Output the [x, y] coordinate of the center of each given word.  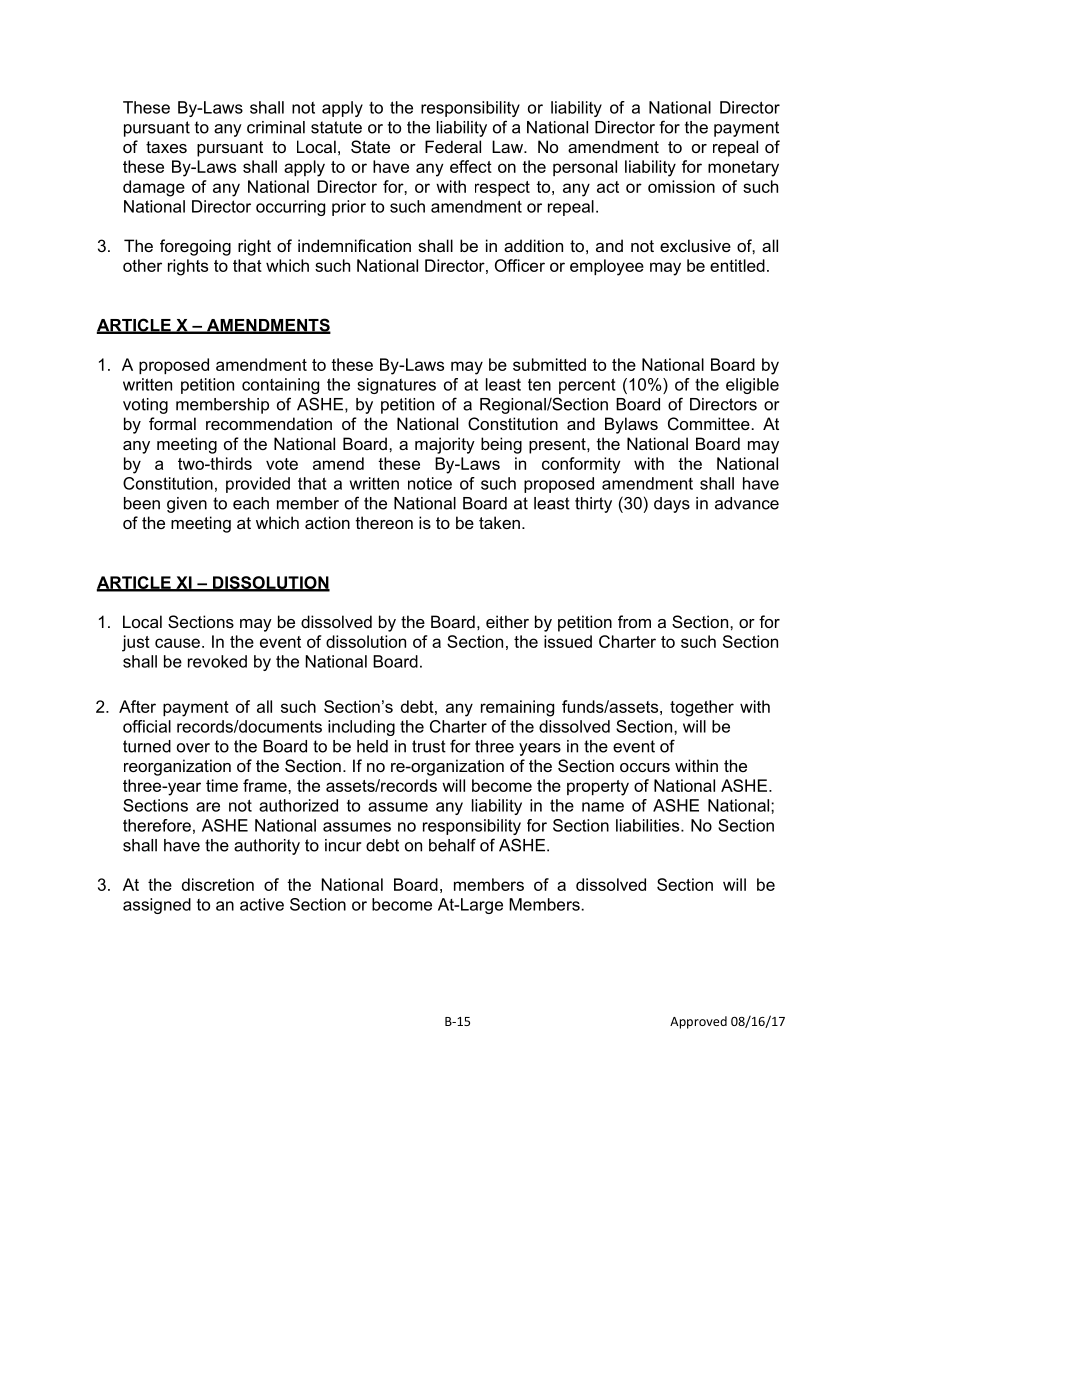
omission [681, 186]
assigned [157, 906]
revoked [217, 661]
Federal [453, 146]
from [634, 621]
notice [430, 483]
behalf [452, 845]
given [187, 505]
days [672, 505]
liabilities [649, 825]
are [208, 807]
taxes [166, 147]
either [507, 621]
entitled [737, 265]
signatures [396, 386]
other [142, 265]
